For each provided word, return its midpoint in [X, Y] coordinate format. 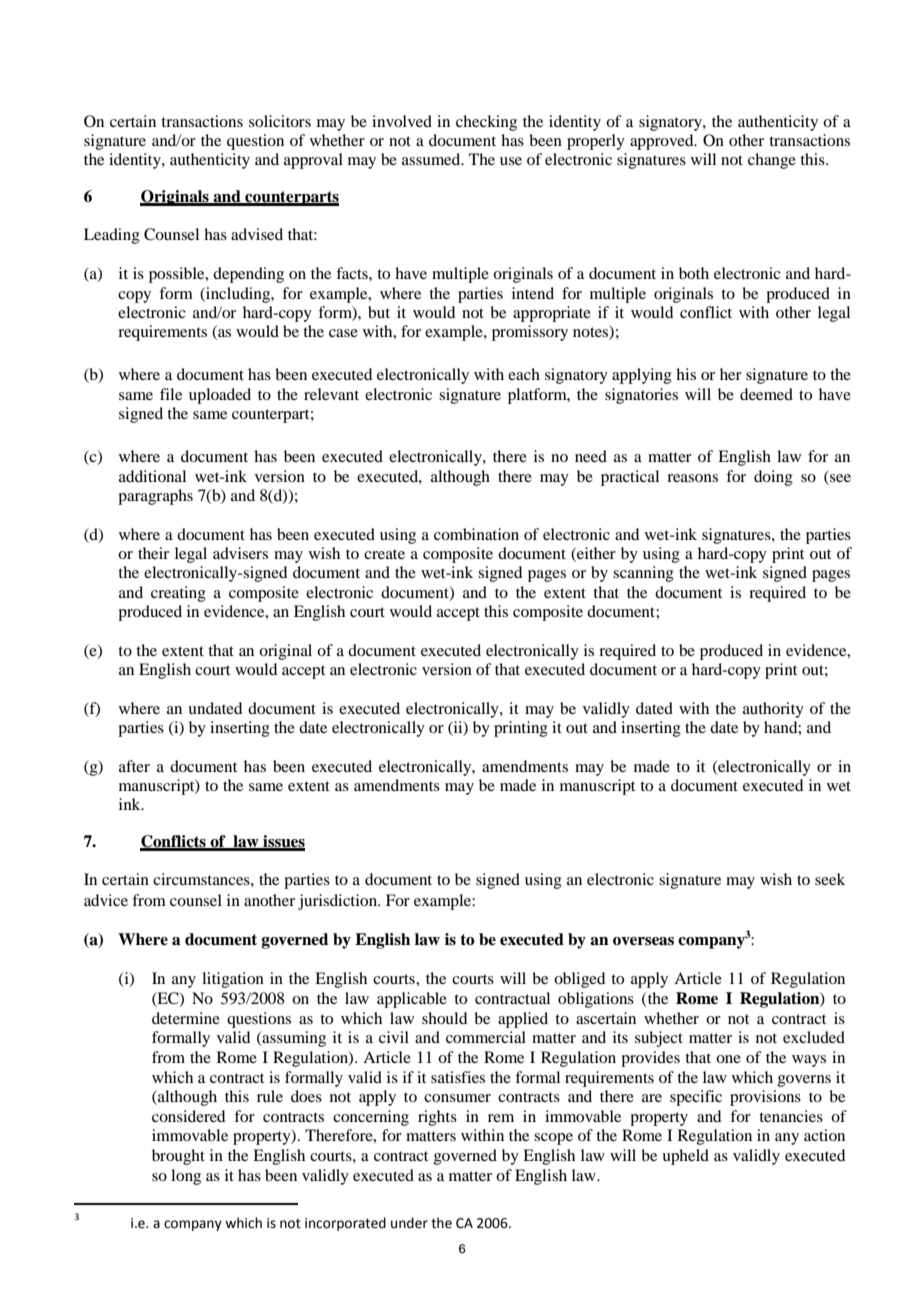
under [409, 1223]
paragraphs [155, 497]
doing [773, 478]
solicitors [280, 121]
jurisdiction [339, 902]
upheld [685, 1157]
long [186, 1177]
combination [476, 534]
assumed [432, 159]
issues [283, 842]
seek [830, 879]
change [772, 161]
